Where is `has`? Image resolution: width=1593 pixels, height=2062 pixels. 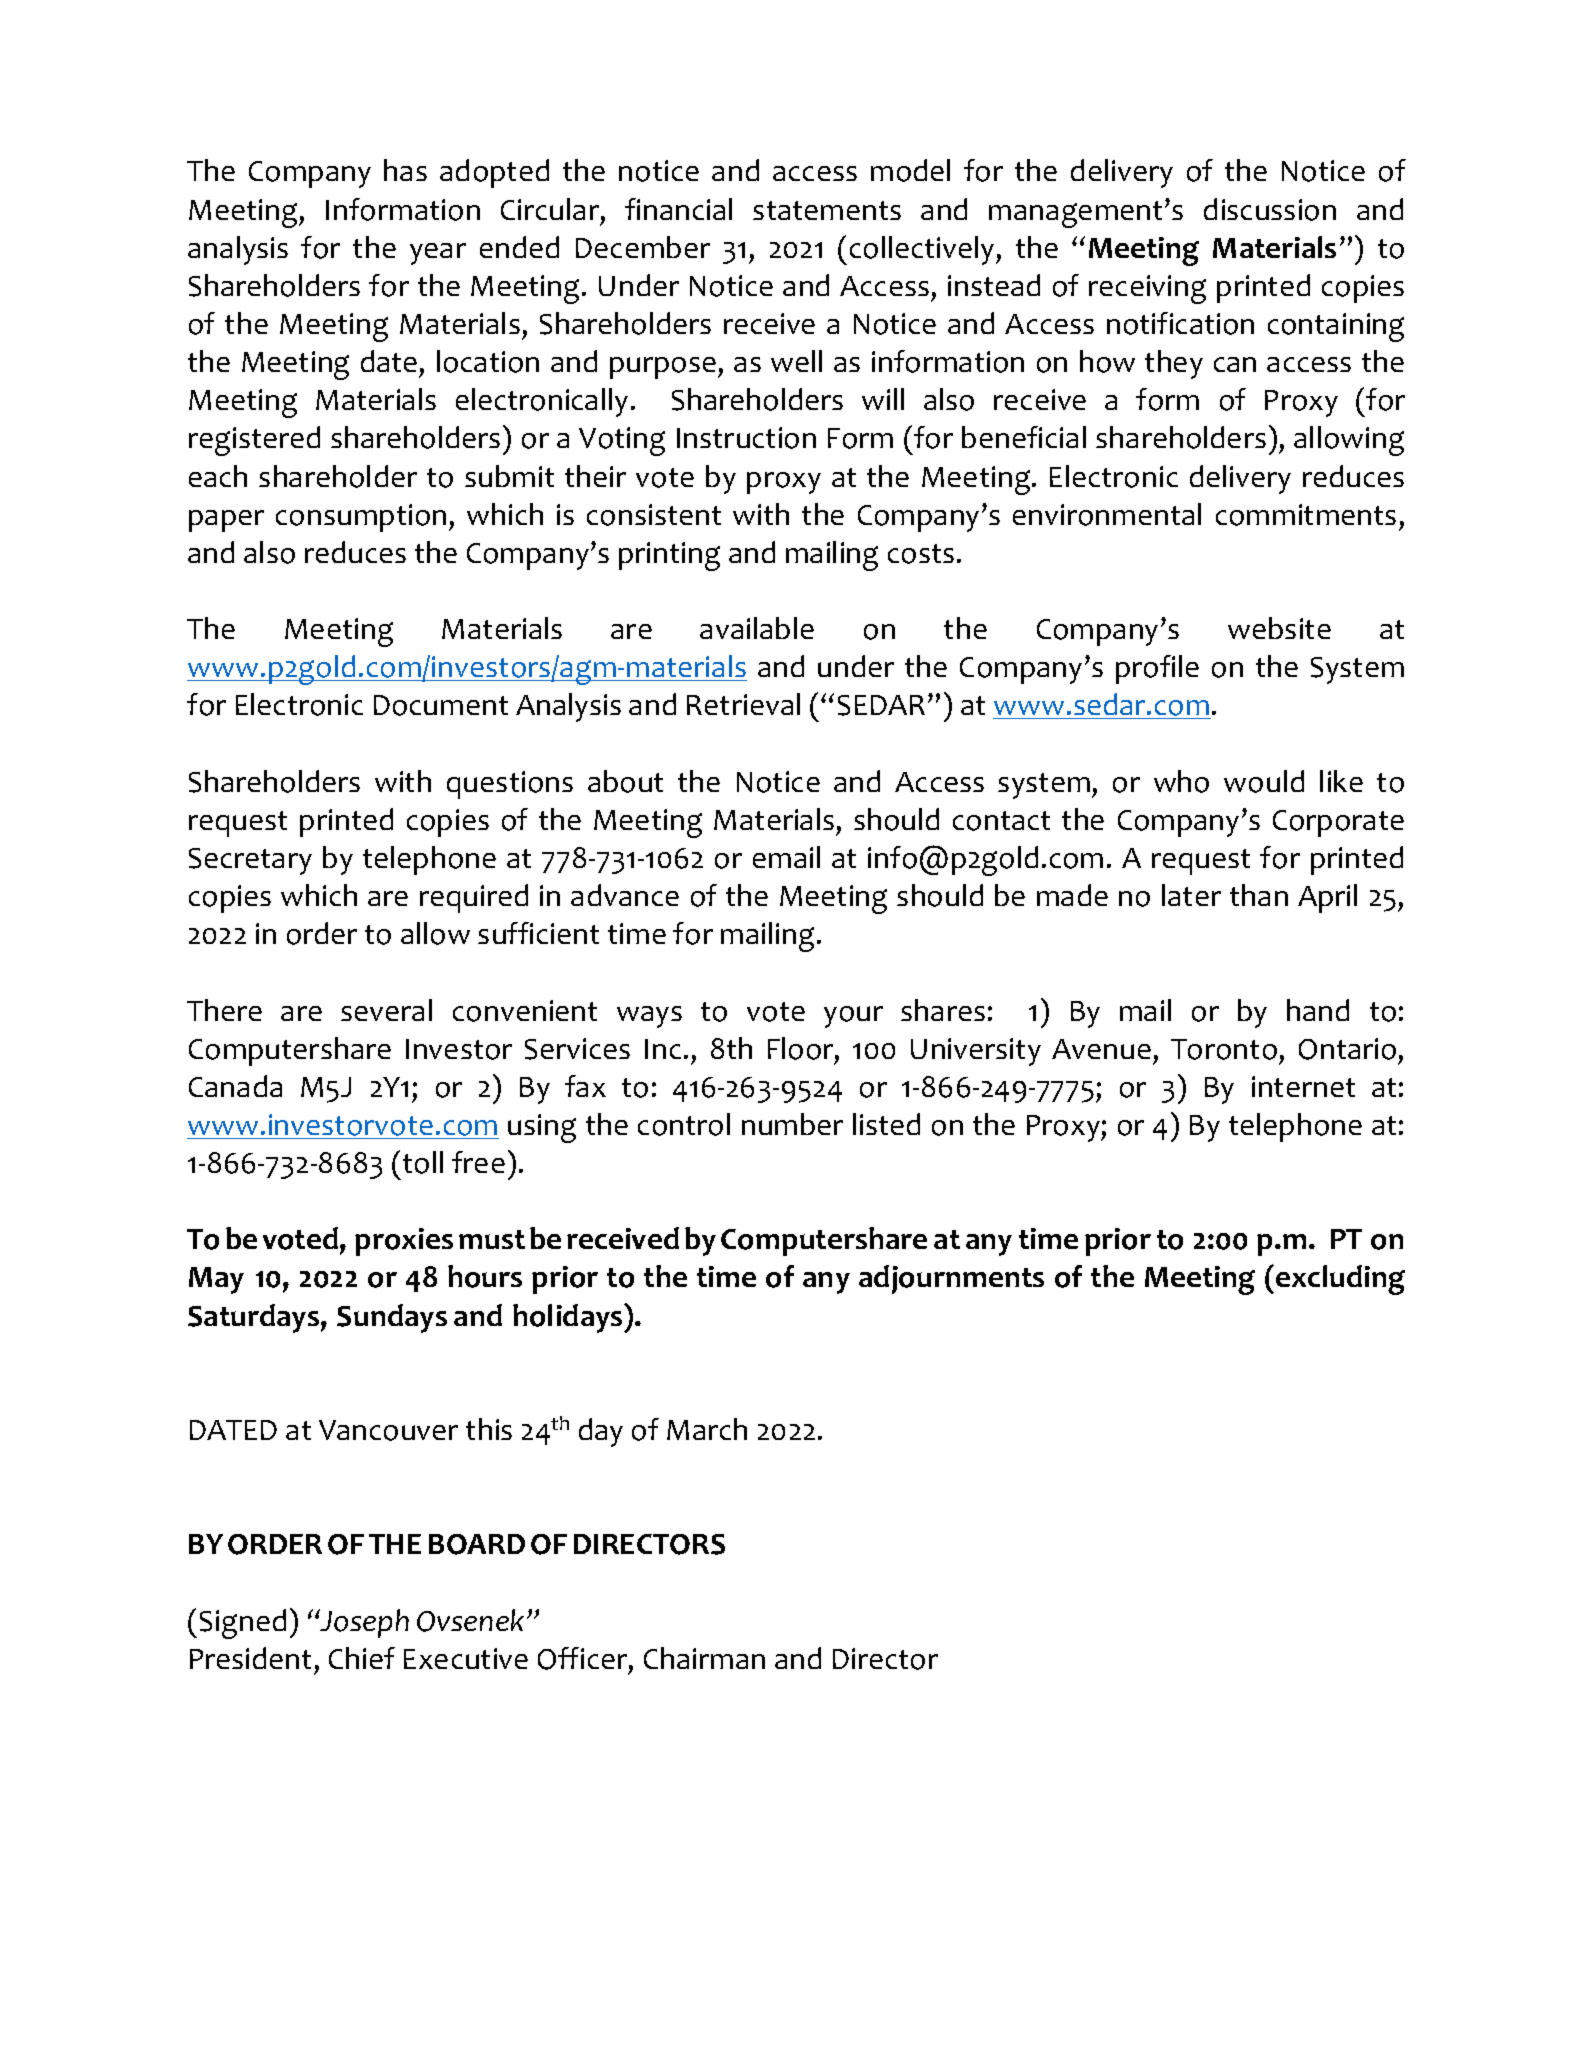
has is located at coordinates (405, 170).
